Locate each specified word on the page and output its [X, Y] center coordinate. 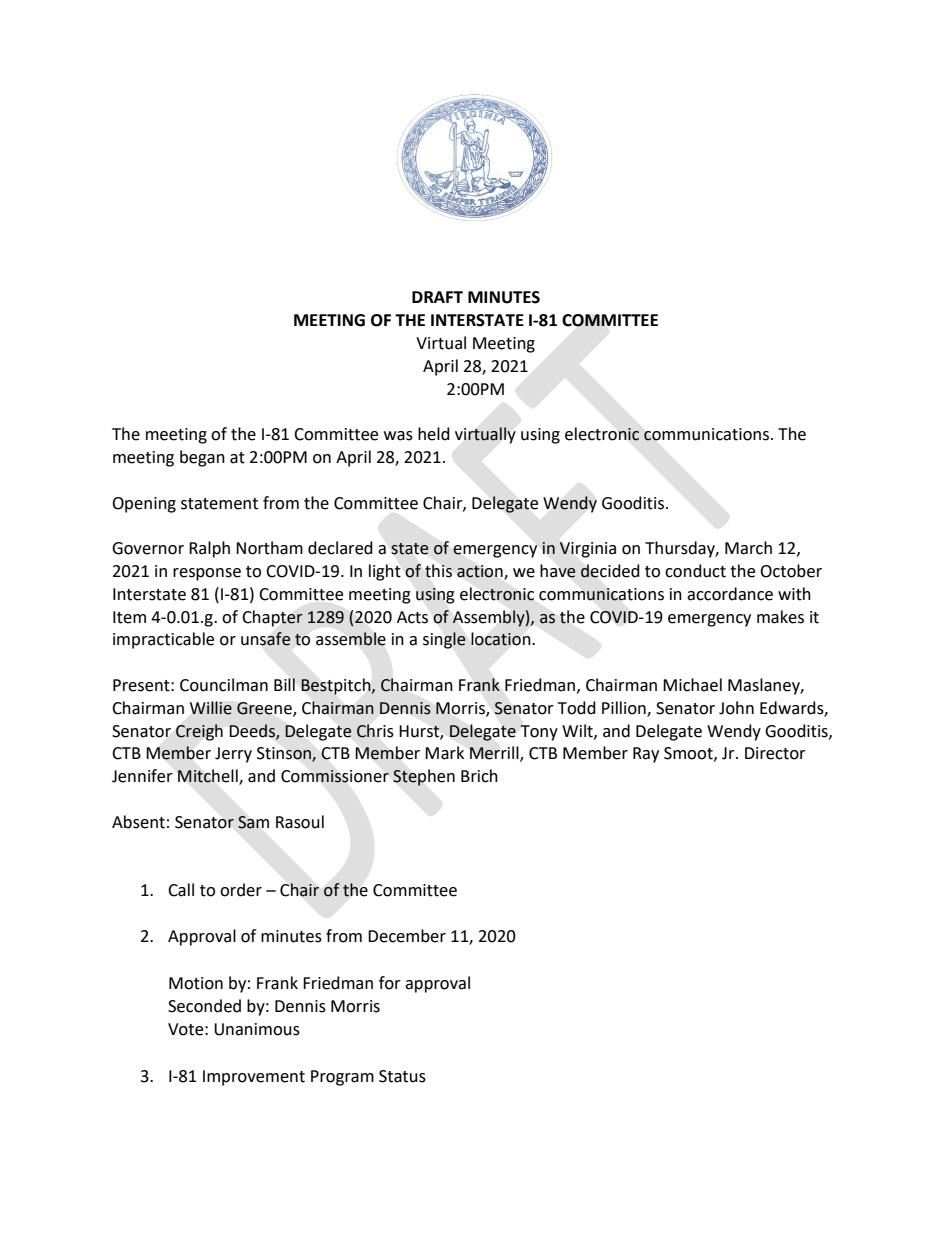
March [748, 548]
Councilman [224, 685]
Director [775, 753]
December [407, 936]
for [390, 983]
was [398, 436]
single [444, 640]
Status [402, 1076]
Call [181, 890]
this [438, 571]
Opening [144, 505]
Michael [692, 685]
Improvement [254, 1078]
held [434, 434]
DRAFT [437, 297]
